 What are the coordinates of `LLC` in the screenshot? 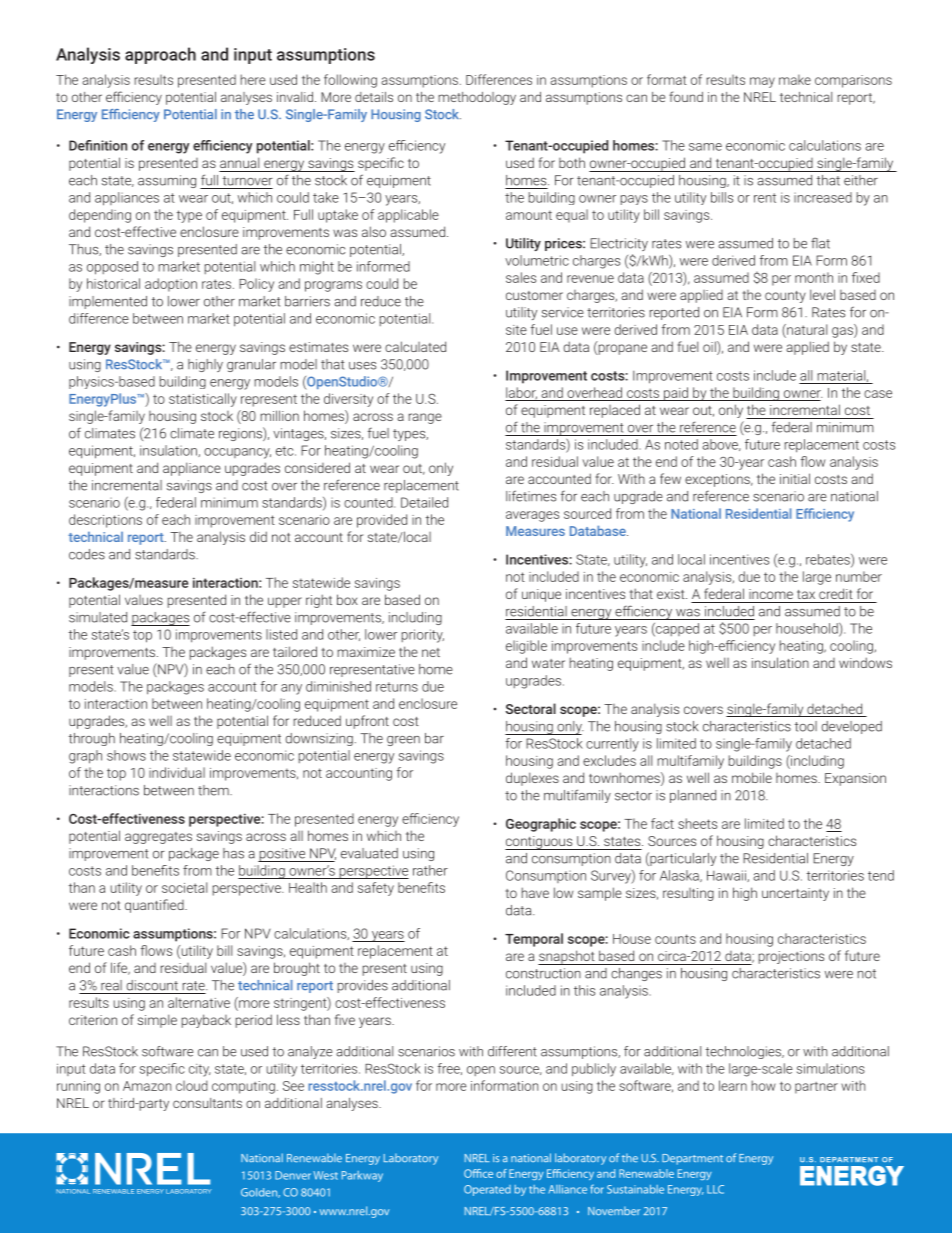 It's located at (715, 1189).
